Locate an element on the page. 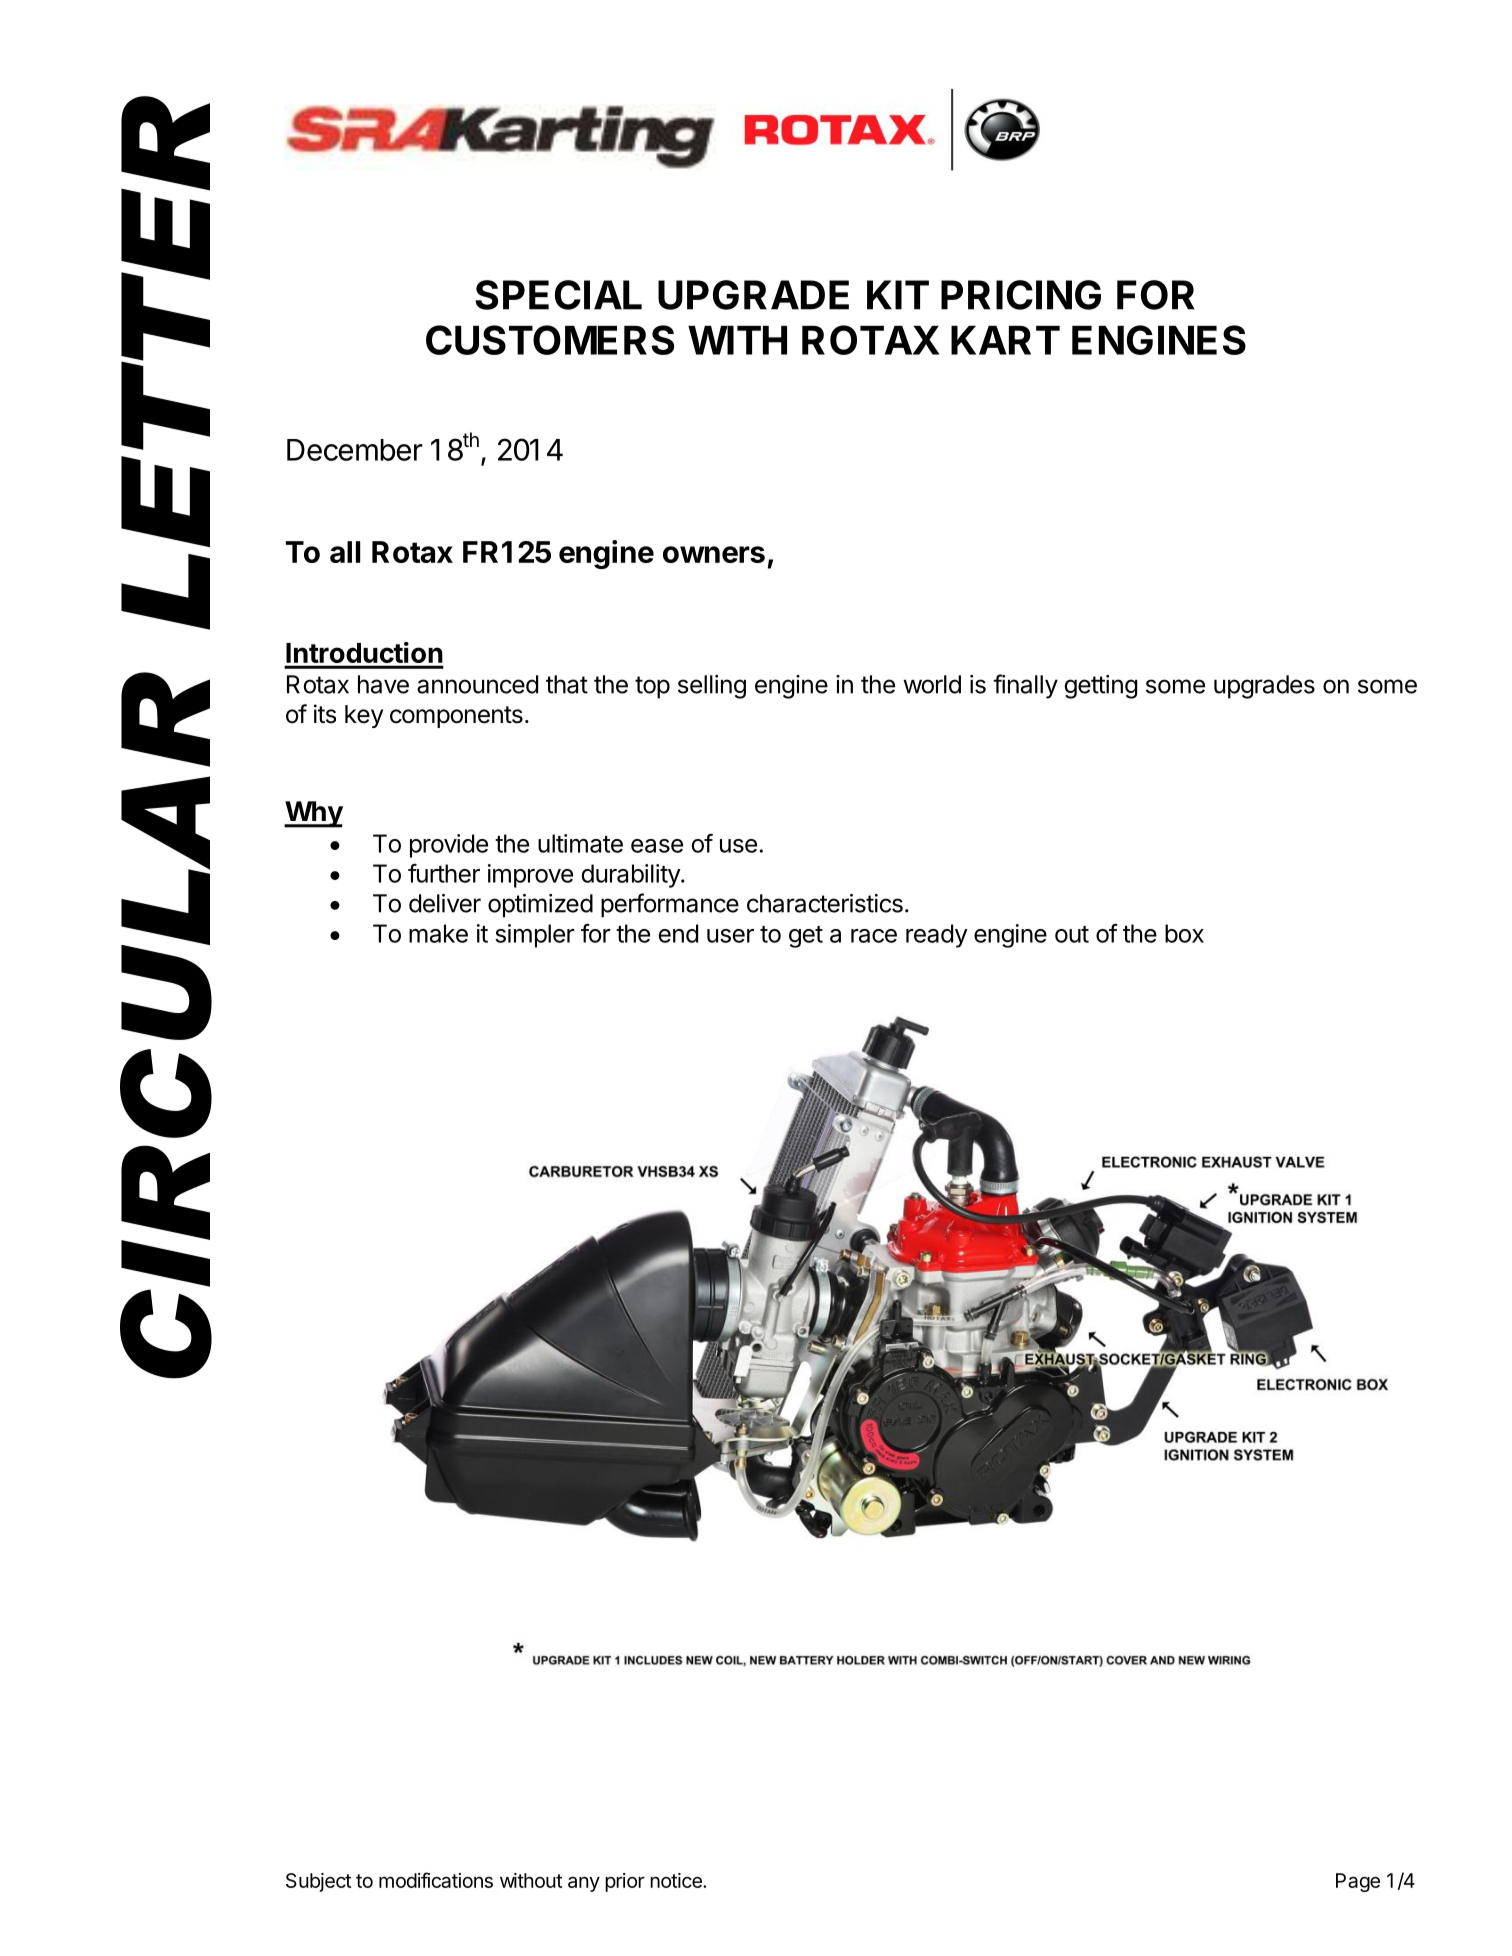 The image size is (1512, 1956). box is located at coordinates (1184, 933).
